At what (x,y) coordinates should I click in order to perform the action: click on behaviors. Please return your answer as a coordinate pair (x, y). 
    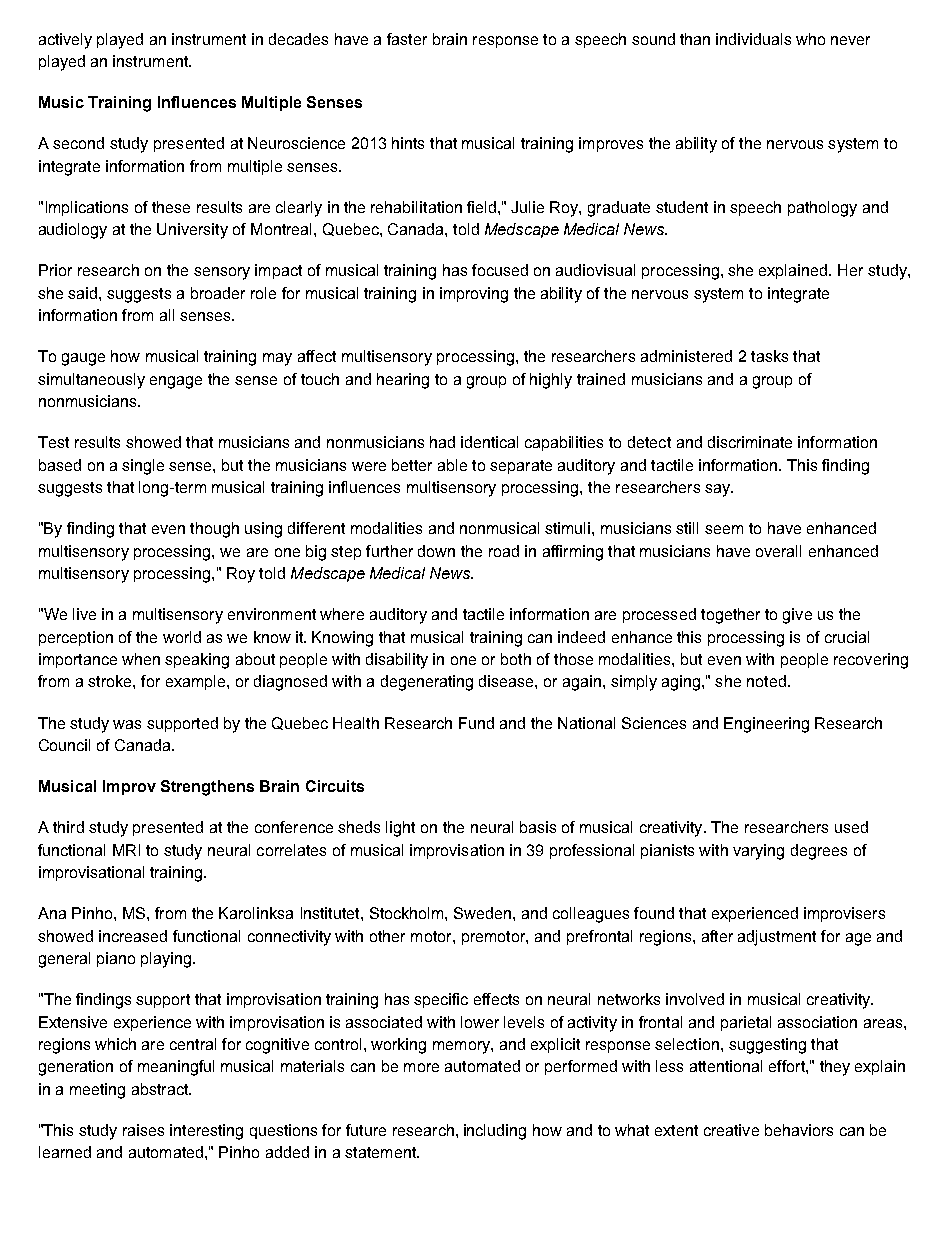
    Looking at the image, I should click on (799, 1130).
